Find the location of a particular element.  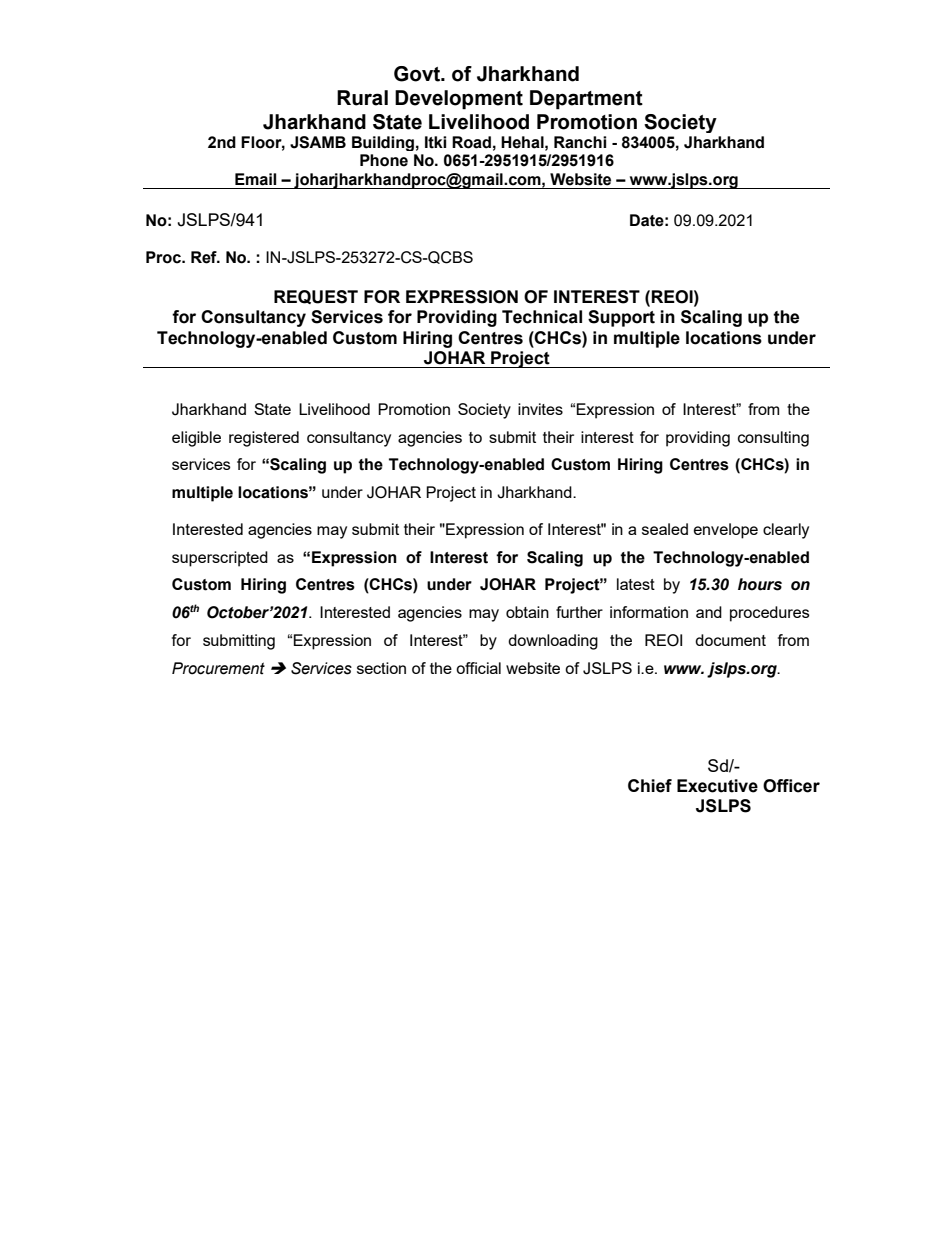

Rural is located at coordinates (362, 98).
